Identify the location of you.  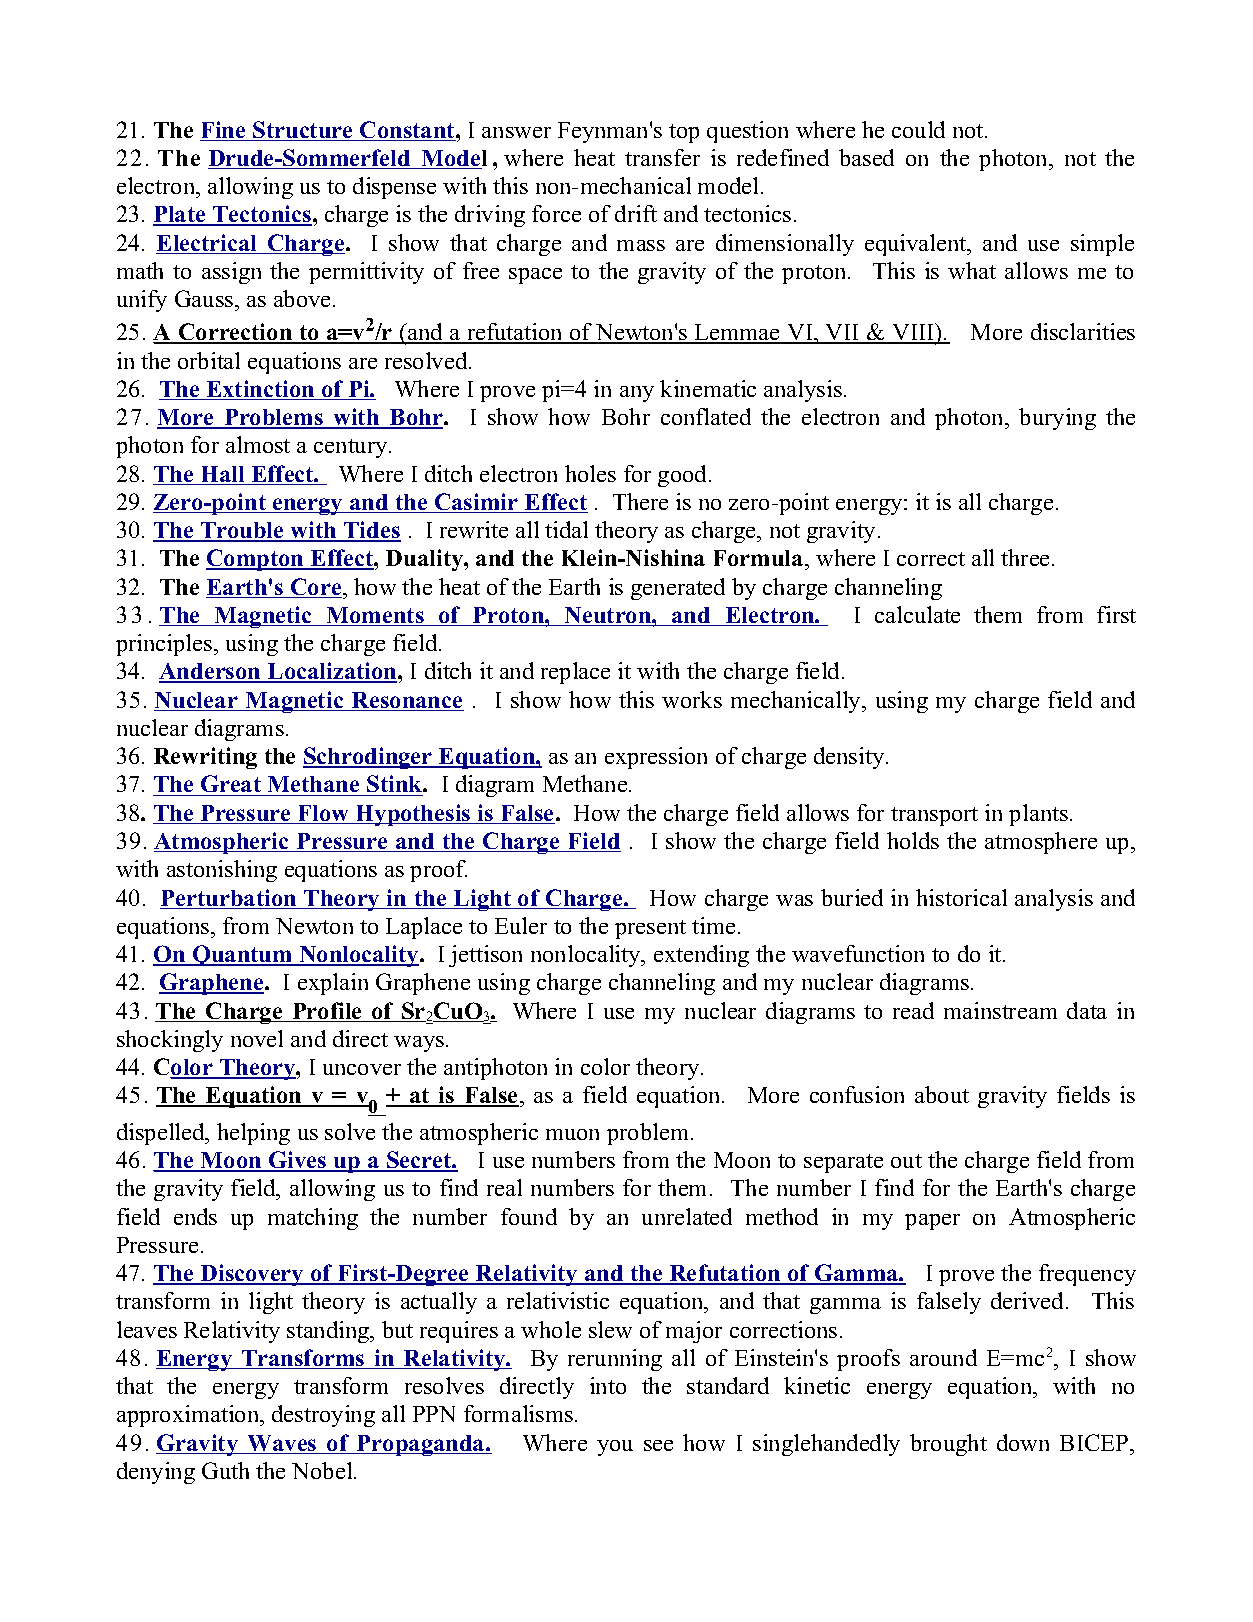
(615, 1448).
